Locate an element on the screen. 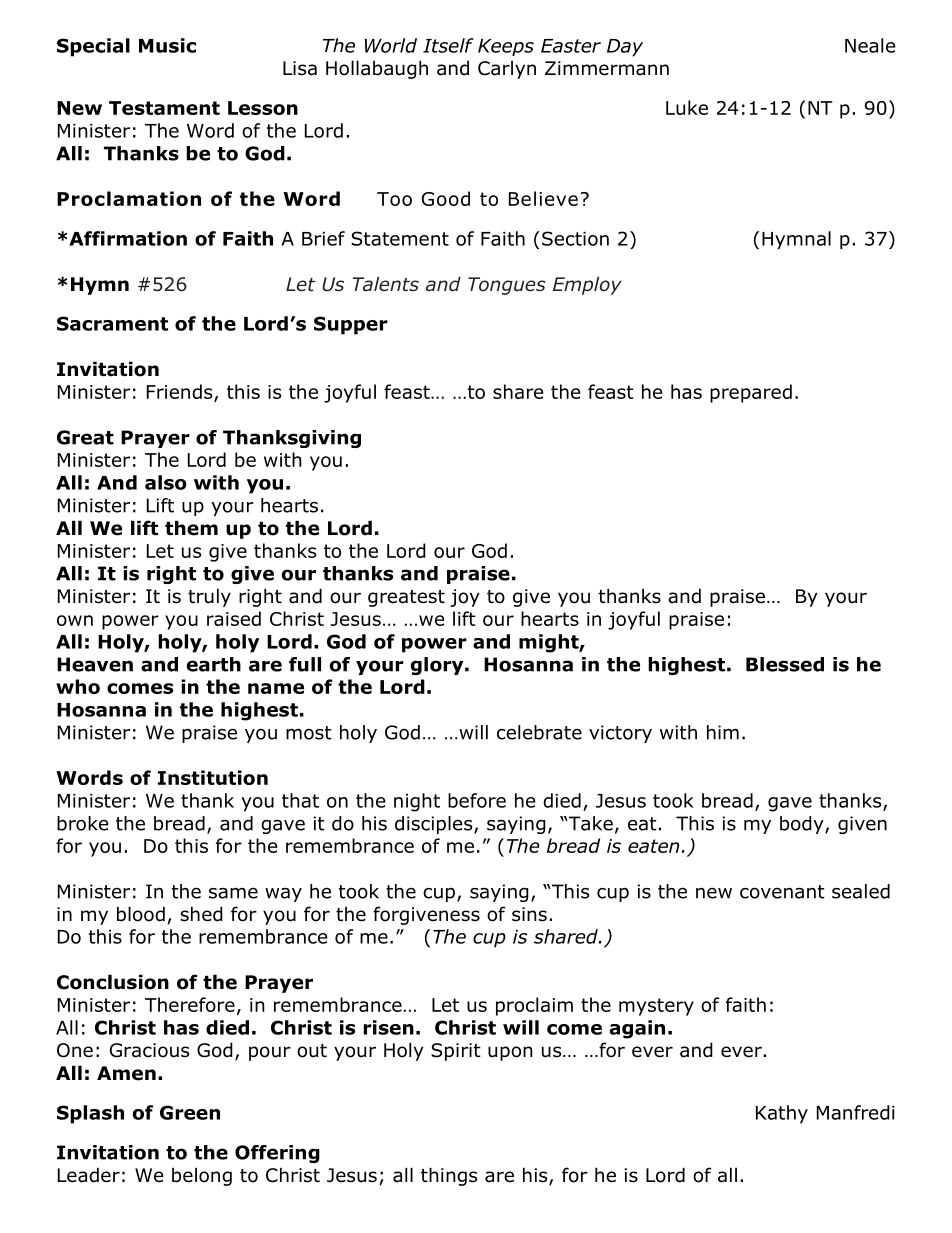 This screenshot has width=952, height=1233. Luke is located at coordinates (687, 107).
